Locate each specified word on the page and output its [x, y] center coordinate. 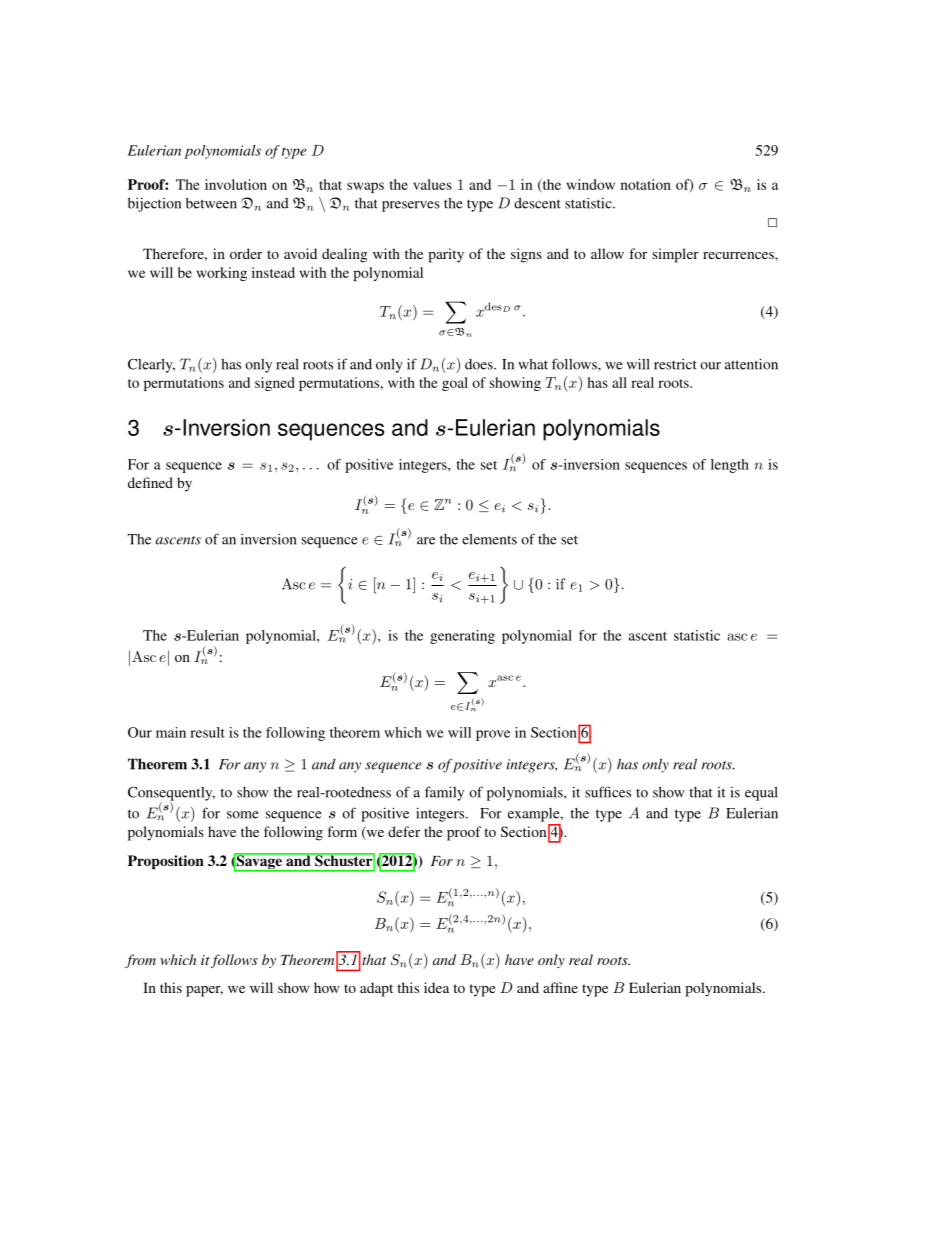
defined [150, 482]
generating [462, 637]
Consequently [171, 795]
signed [275, 384]
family [444, 793]
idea [436, 987]
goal [455, 384]
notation [646, 184]
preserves [411, 206]
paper [204, 991]
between [211, 203]
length [730, 466]
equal [761, 793]
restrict [675, 364]
